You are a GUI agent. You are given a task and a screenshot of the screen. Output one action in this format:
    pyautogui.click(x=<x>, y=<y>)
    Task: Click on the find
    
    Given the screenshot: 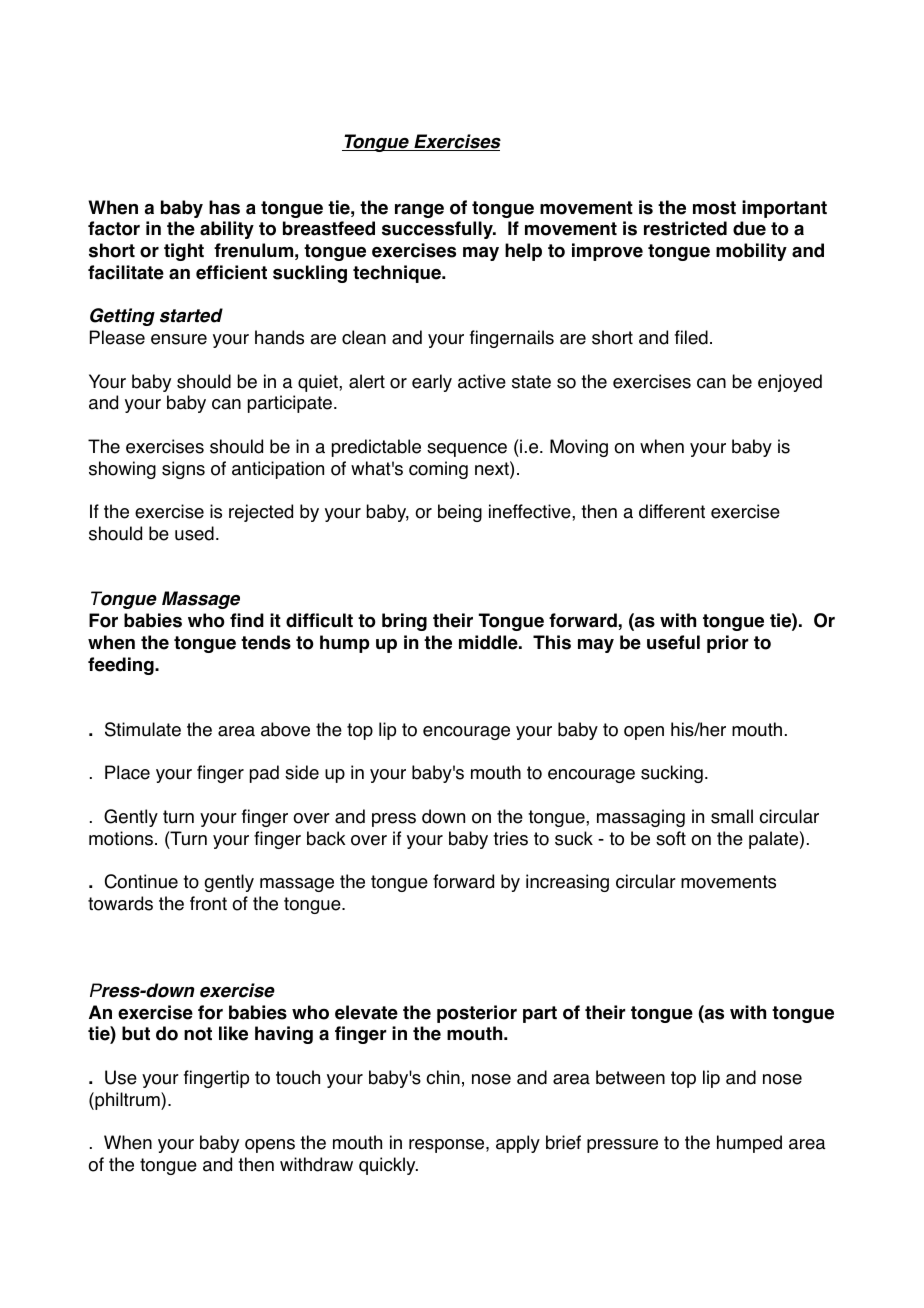 What is the action you would take?
    pyautogui.click(x=247, y=620)
